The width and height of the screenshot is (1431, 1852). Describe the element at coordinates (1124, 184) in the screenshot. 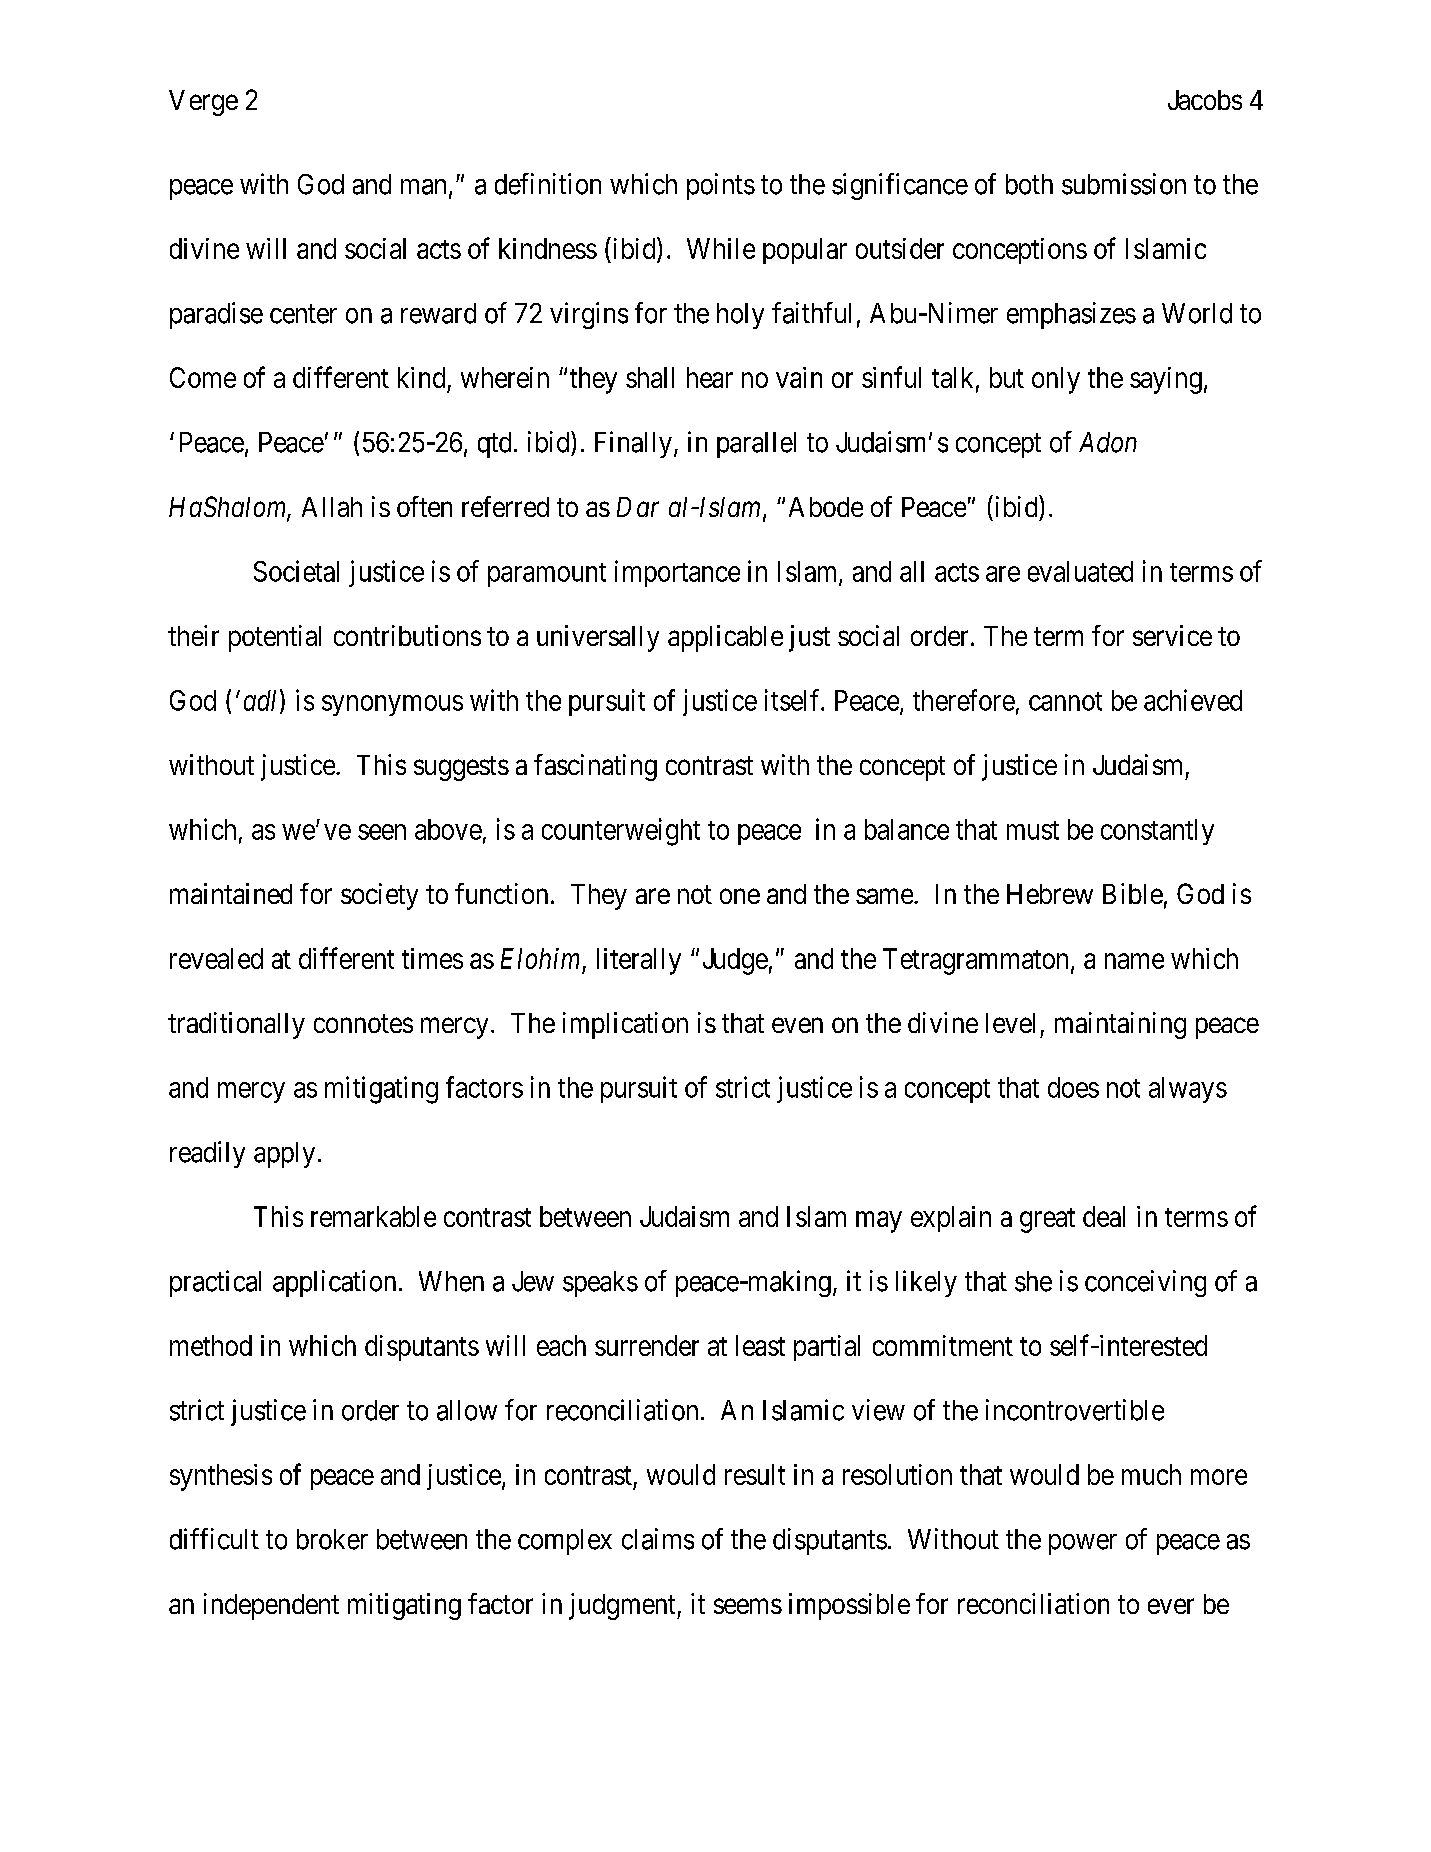

I see `submission` at that location.
